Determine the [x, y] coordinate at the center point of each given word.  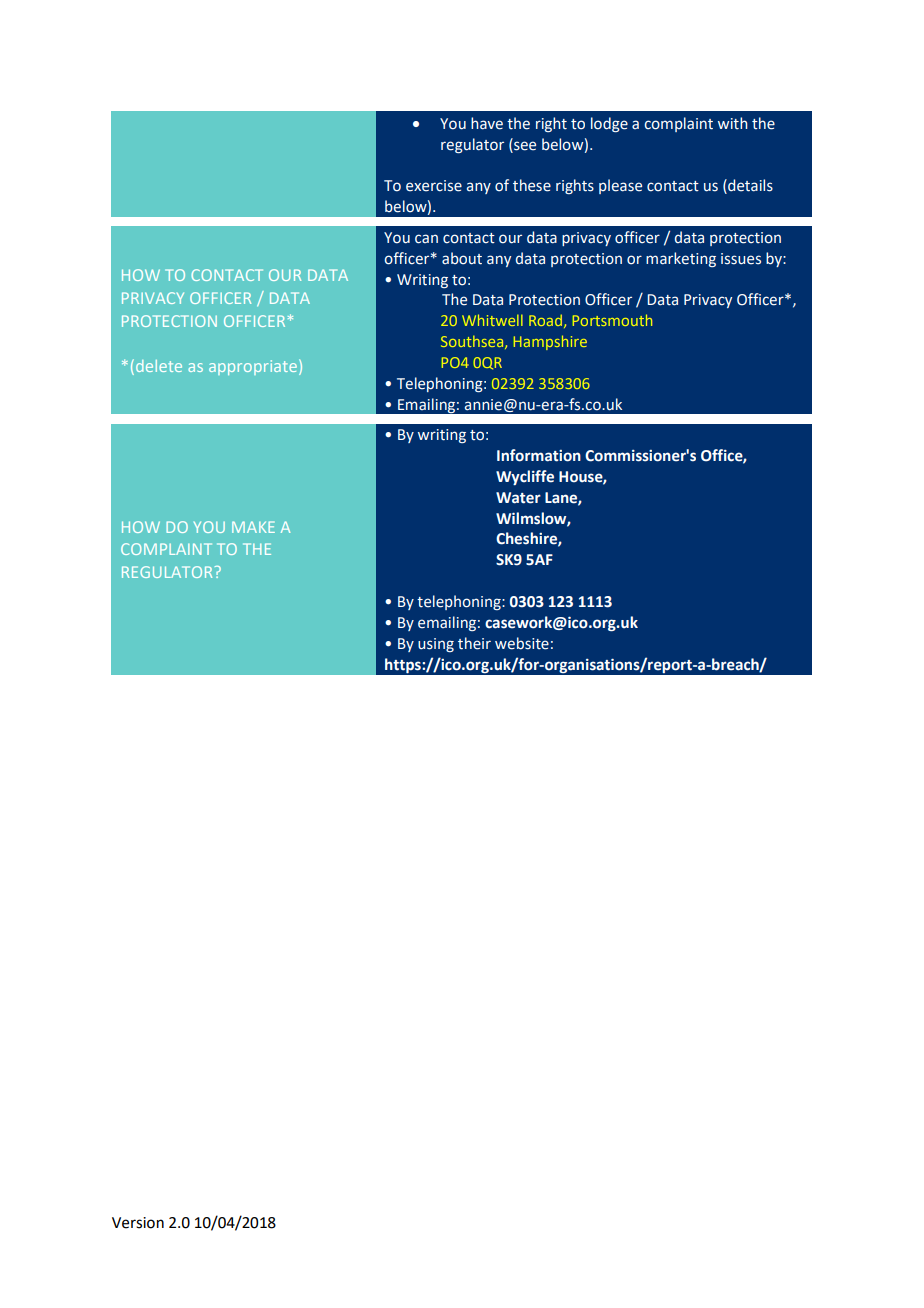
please [620, 186]
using [436, 645]
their [474, 643]
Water [518, 498]
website [522, 643]
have [487, 123]
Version [138, 1223]
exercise [434, 186]
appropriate [253, 367]
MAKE [253, 527]
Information [539, 455]
